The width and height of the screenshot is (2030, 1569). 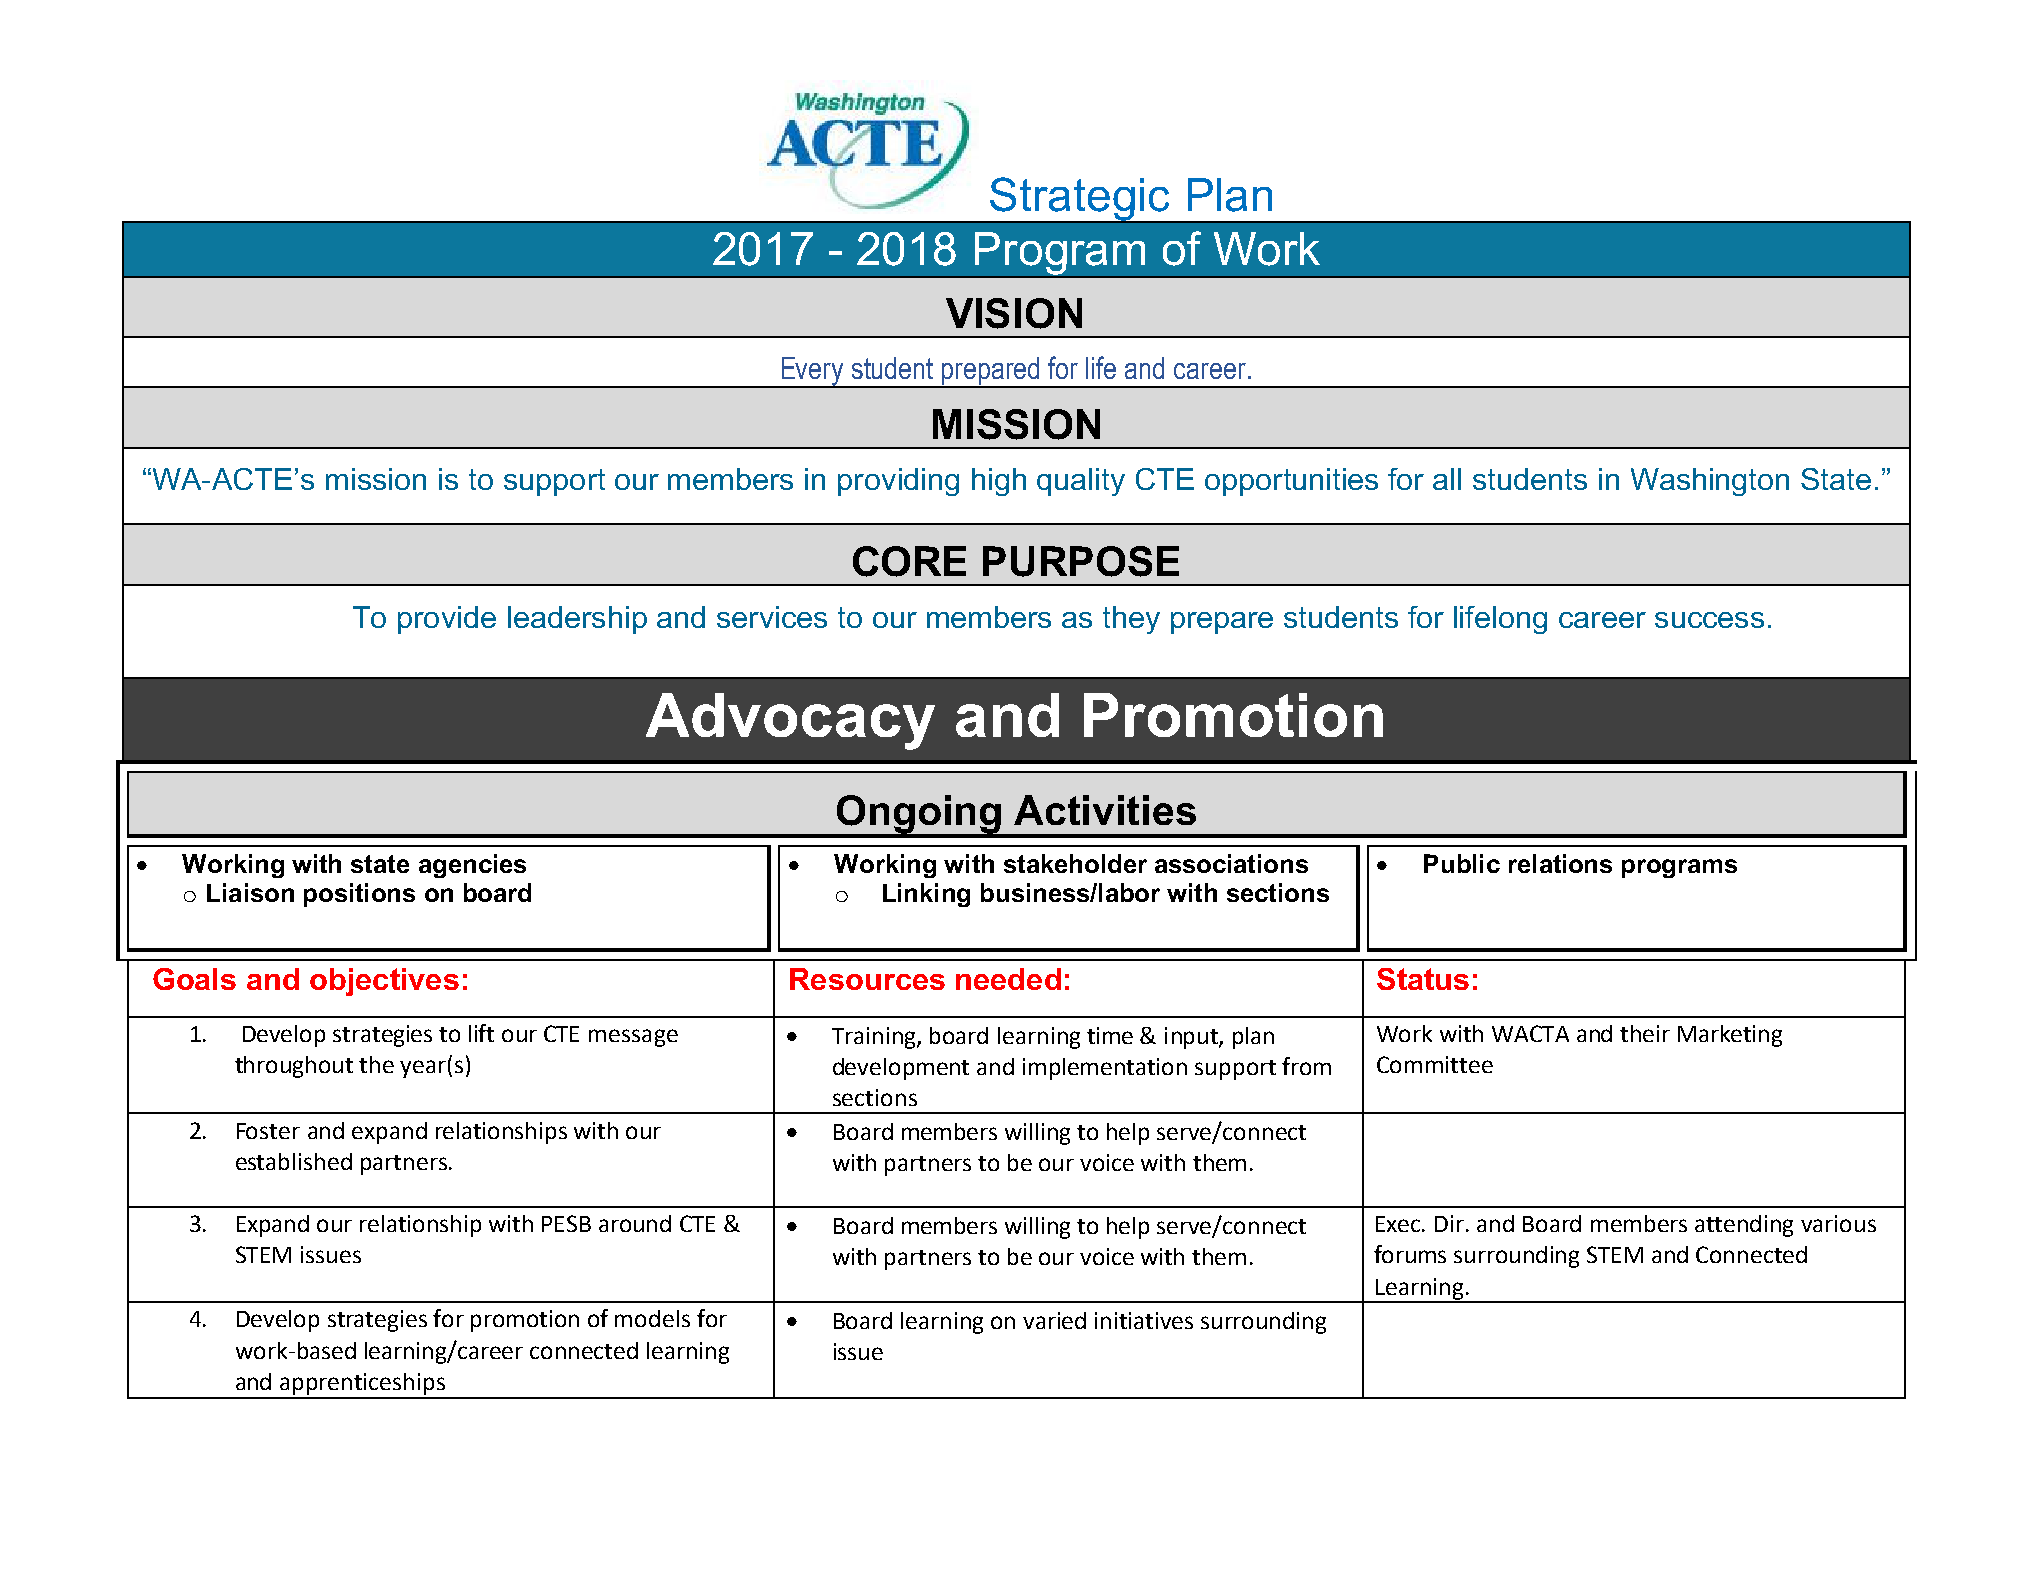 I want to click on VISION, so click(x=1014, y=313).
